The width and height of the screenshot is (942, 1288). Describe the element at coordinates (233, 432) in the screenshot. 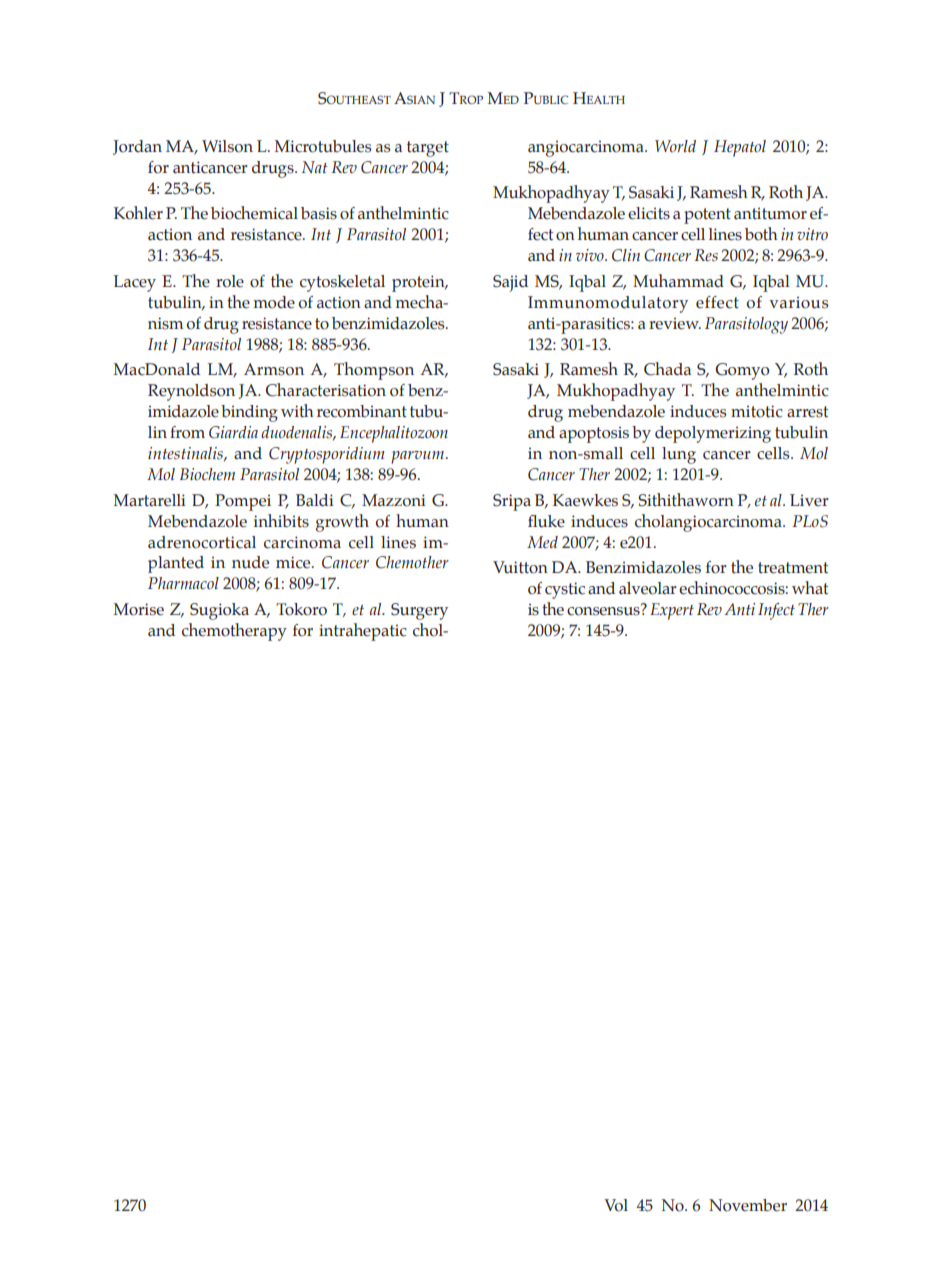

I see `Giardia` at that location.
